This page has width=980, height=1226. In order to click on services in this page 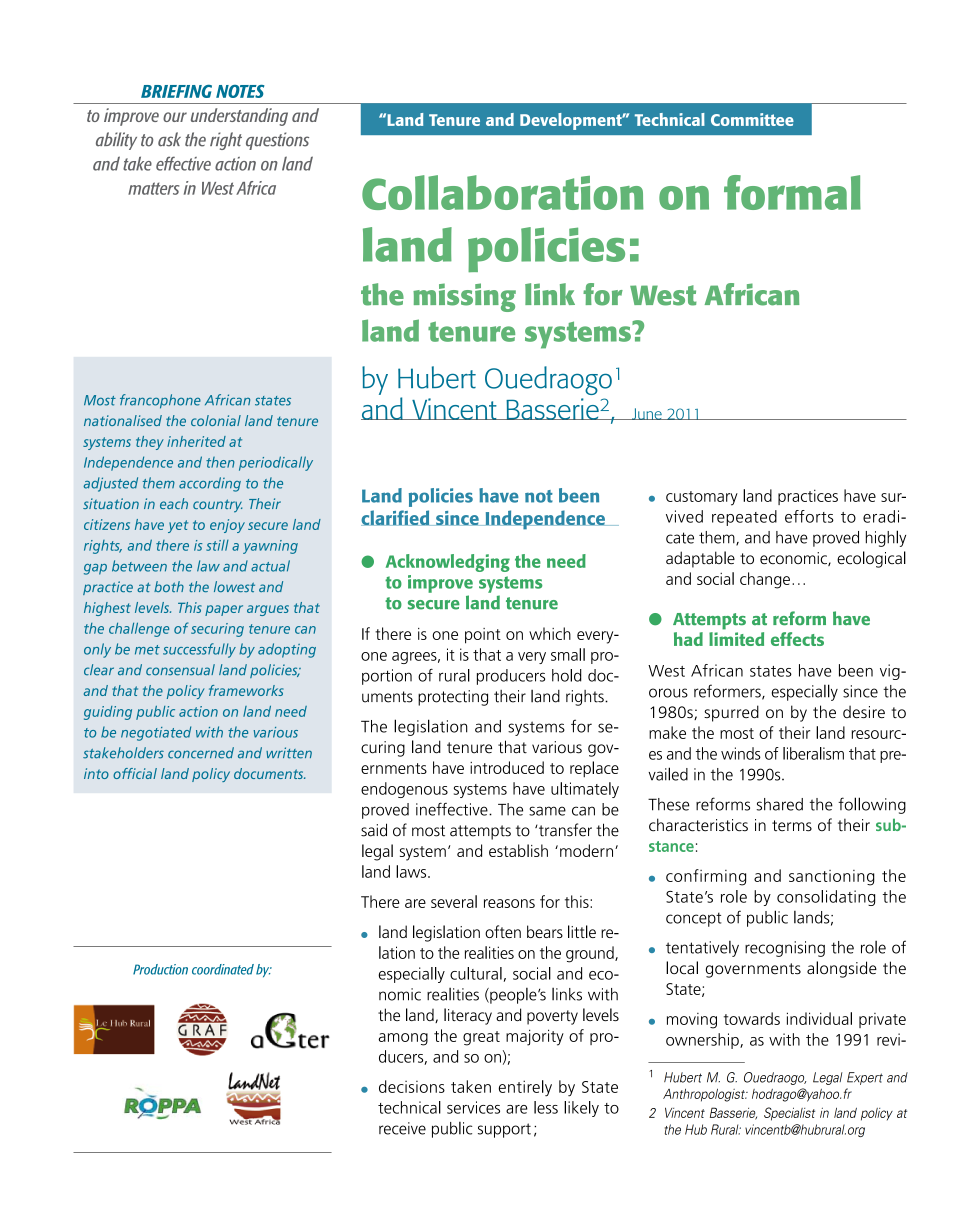, I will do `click(473, 1107)`.
